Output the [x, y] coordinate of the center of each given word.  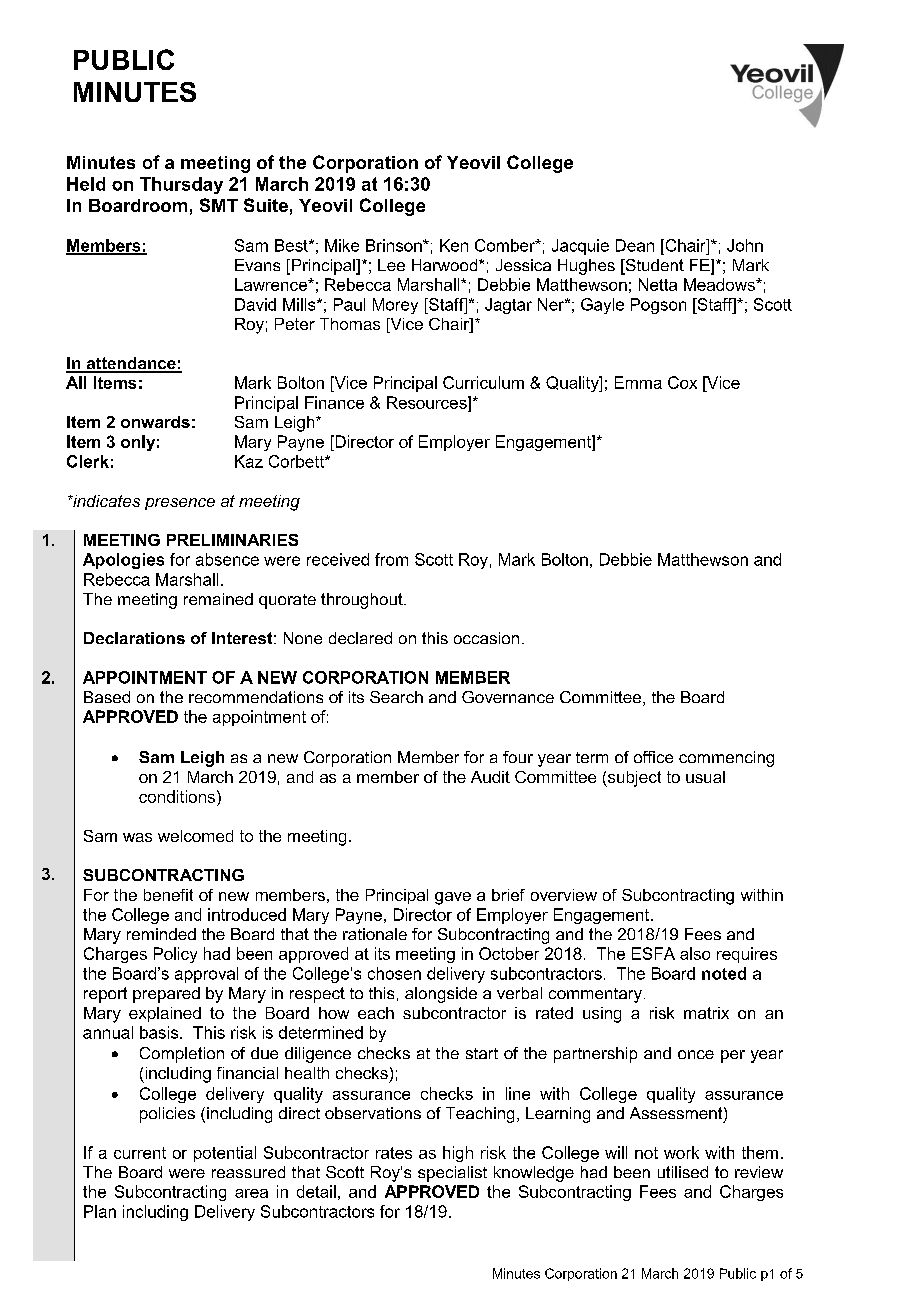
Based [107, 697]
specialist [452, 1174]
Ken [454, 245]
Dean [635, 245]
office [653, 757]
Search [396, 697]
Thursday [181, 185]
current [140, 1153]
